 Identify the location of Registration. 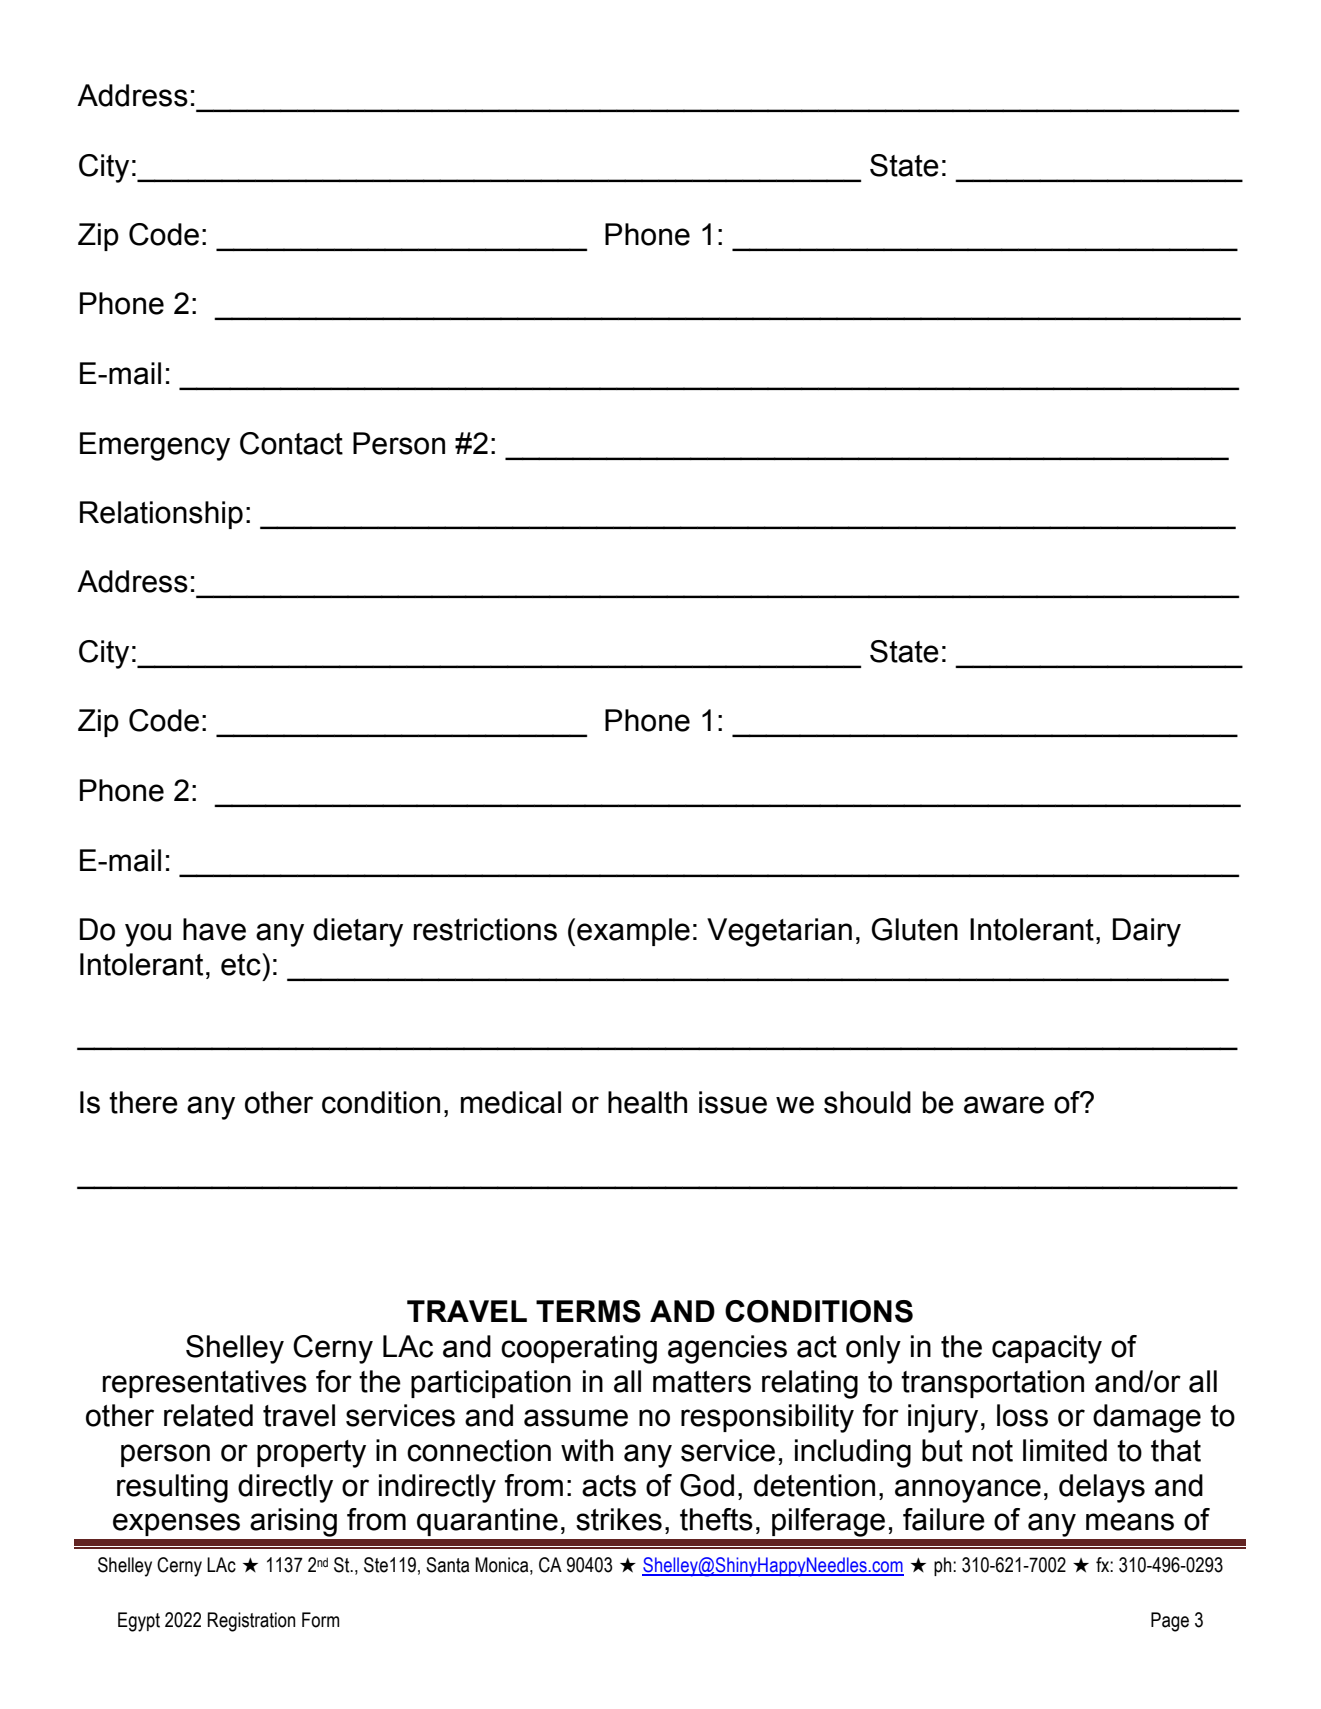
(251, 1622).
